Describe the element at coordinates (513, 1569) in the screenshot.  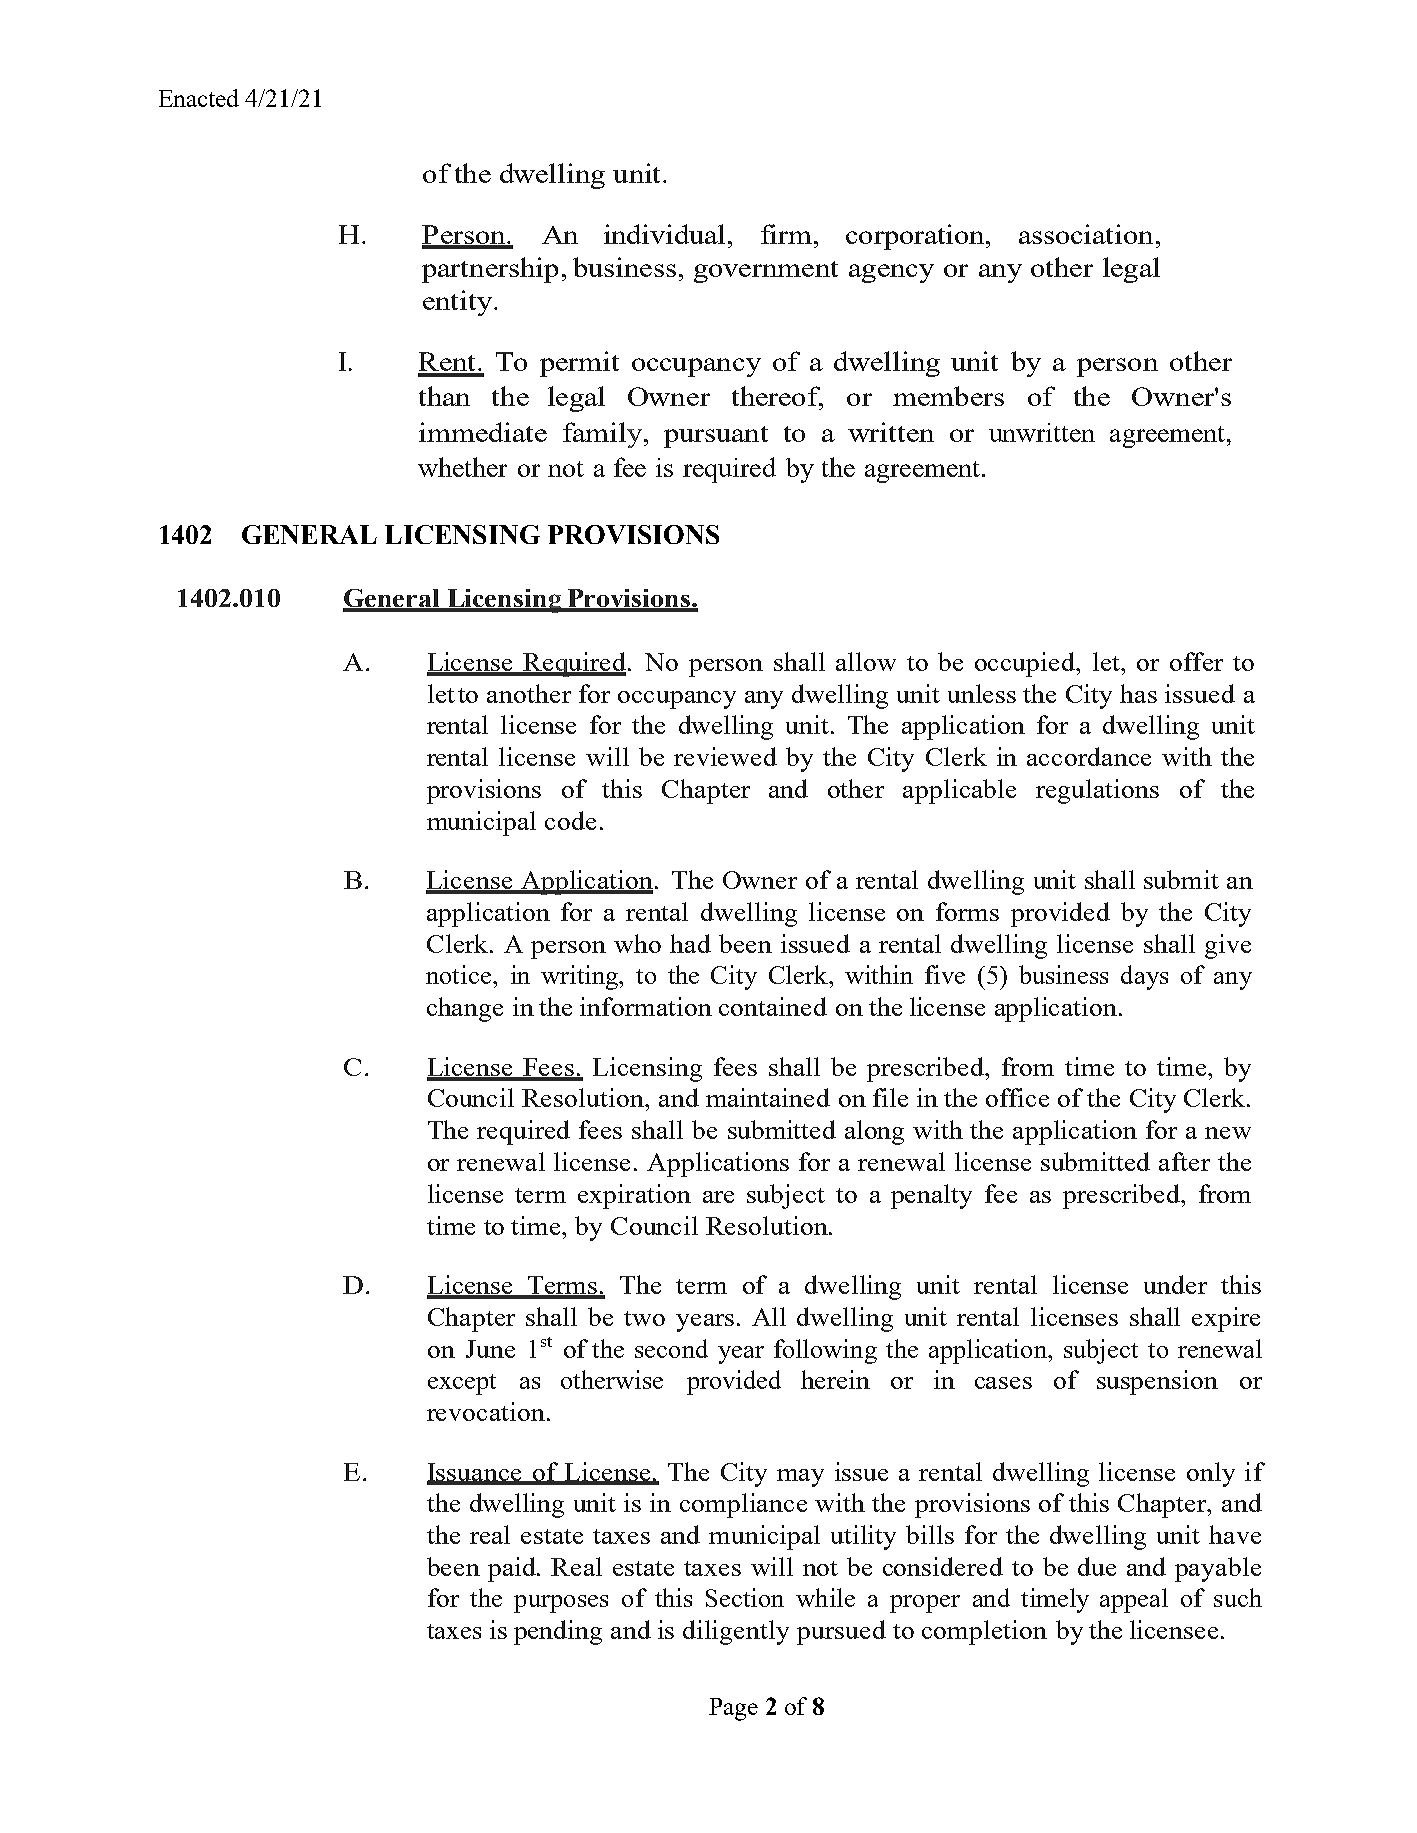
I see `paid` at that location.
